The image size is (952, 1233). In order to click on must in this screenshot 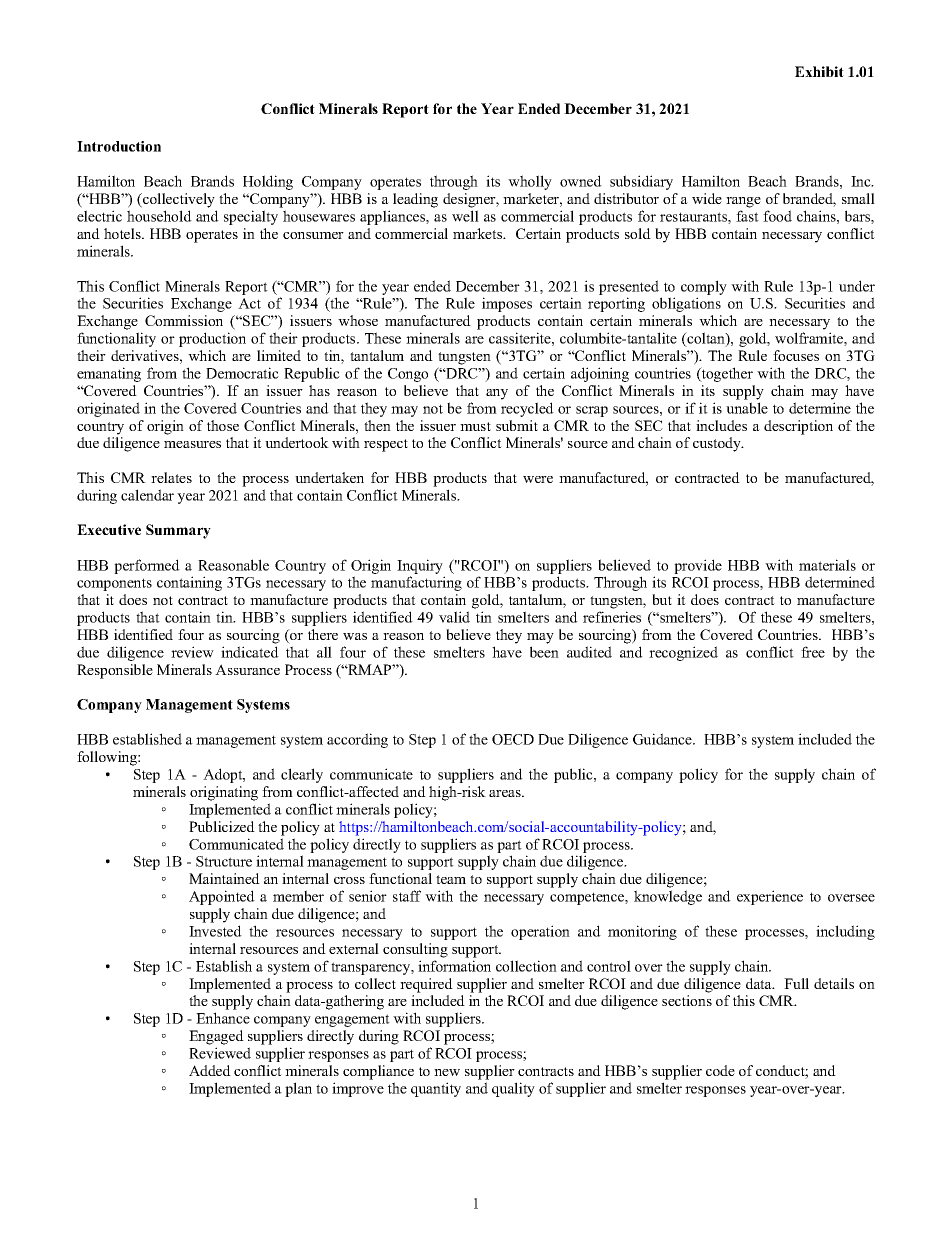, I will do `click(475, 426)`.
